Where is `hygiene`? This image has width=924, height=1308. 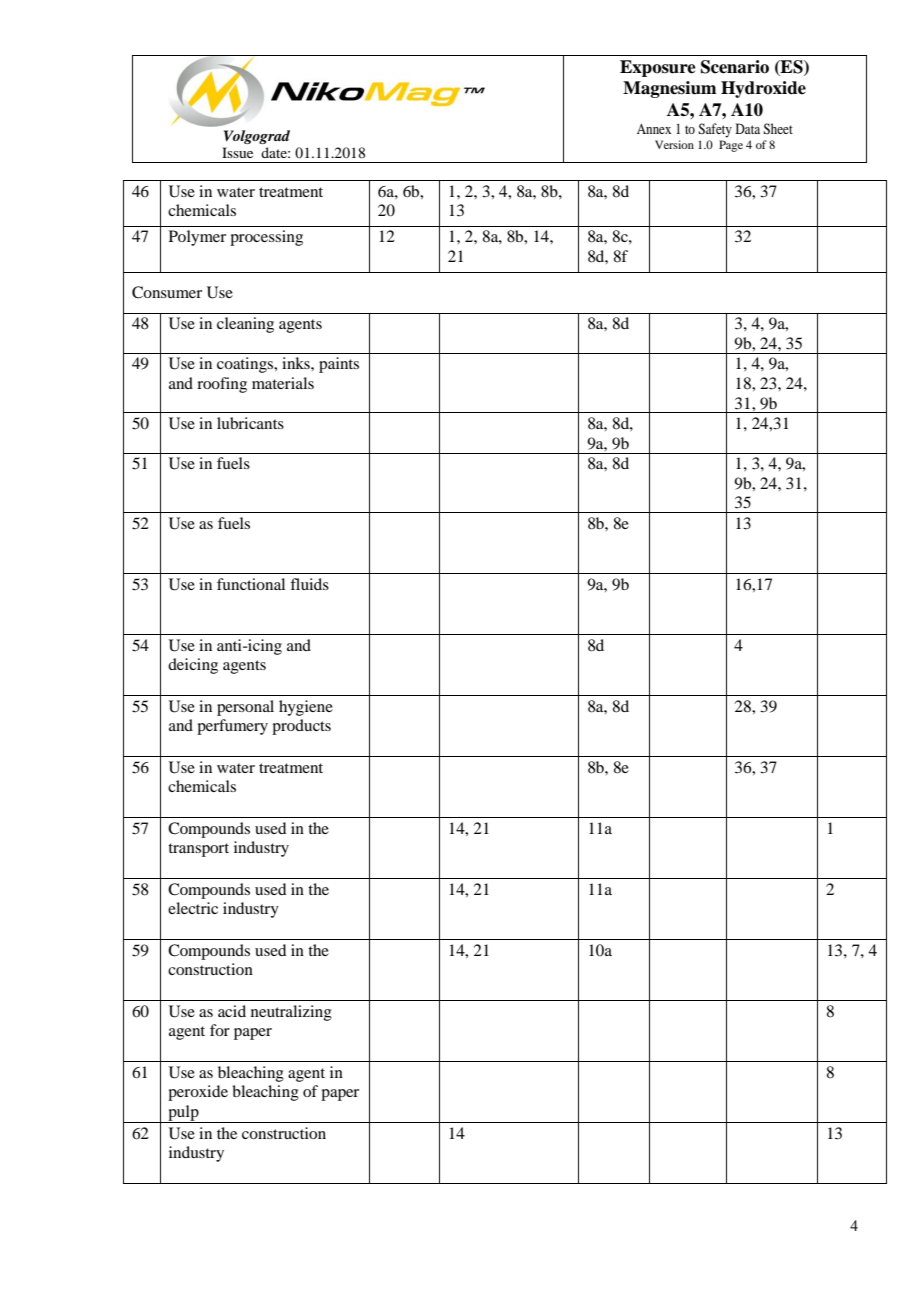
hygiene is located at coordinates (306, 708).
